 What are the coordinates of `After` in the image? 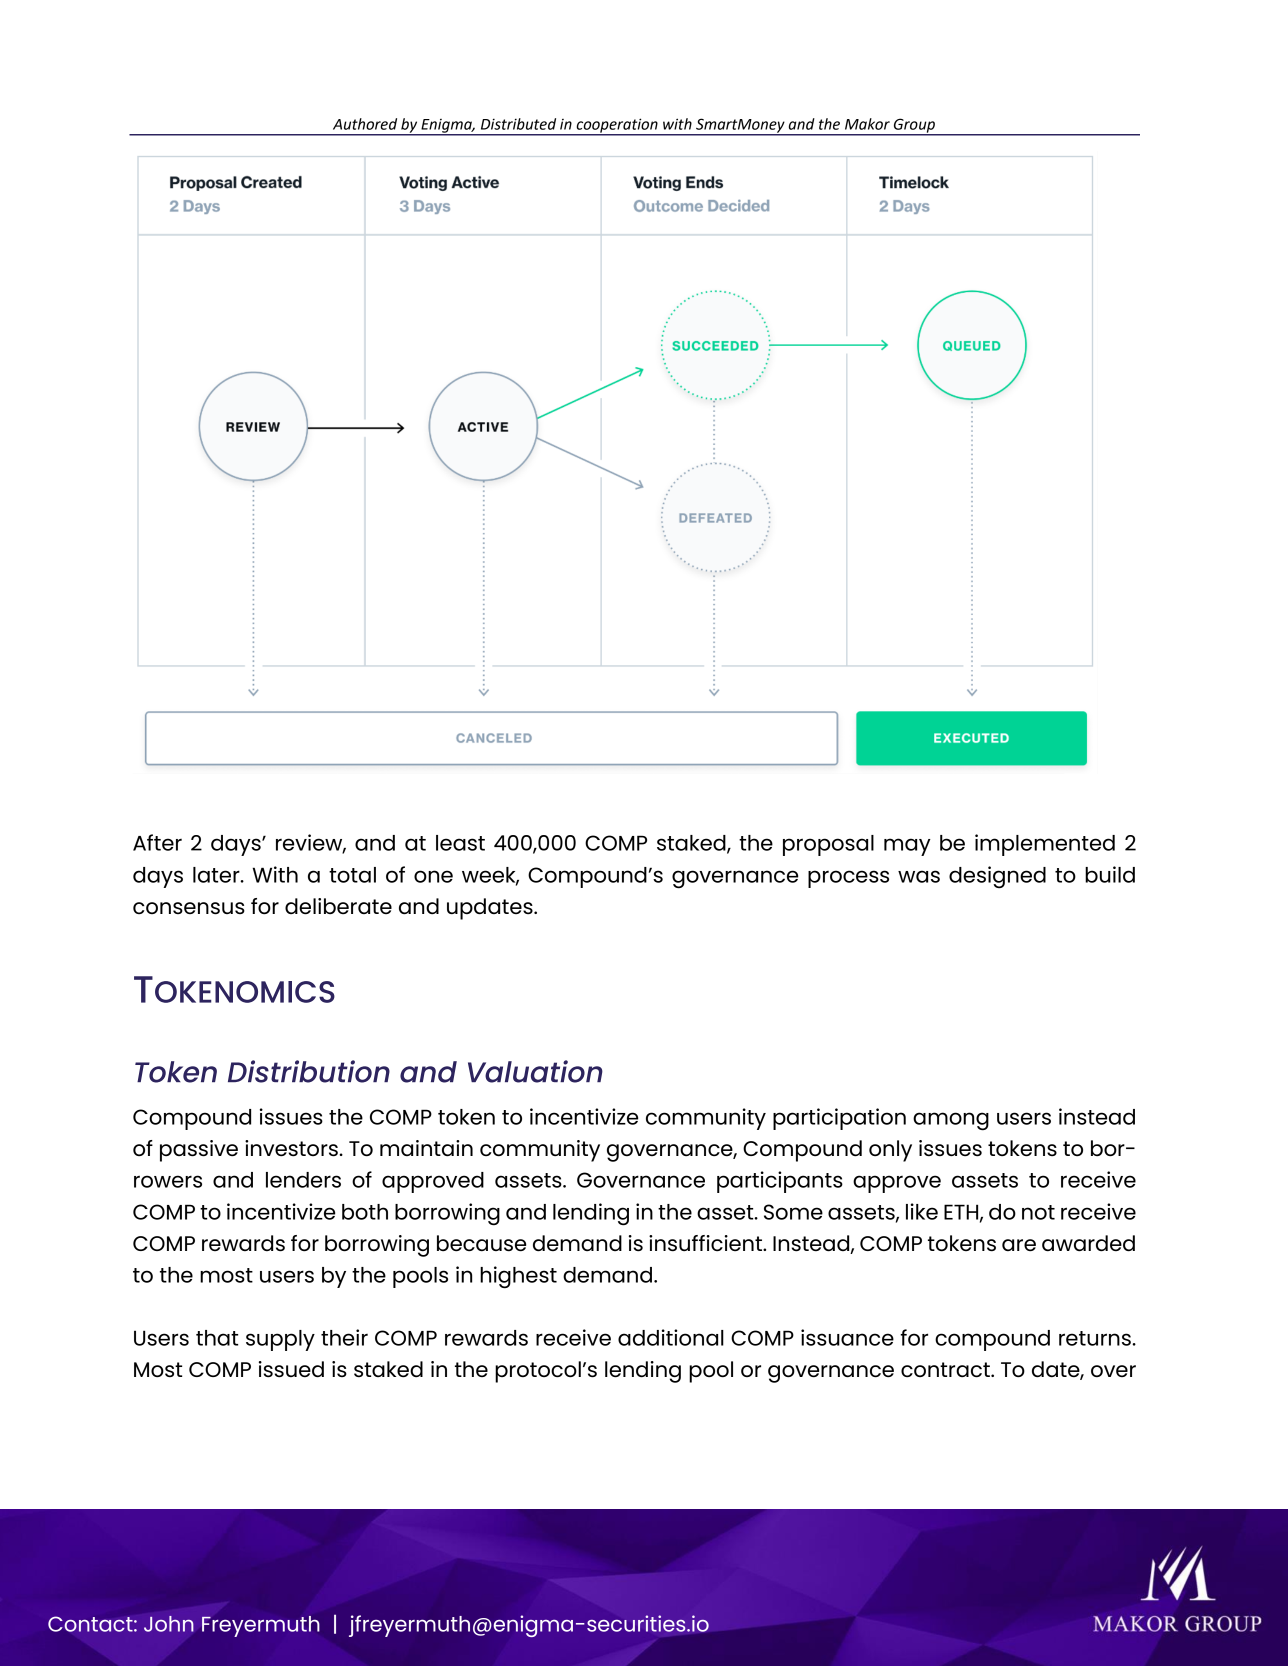 It's located at (157, 842).
